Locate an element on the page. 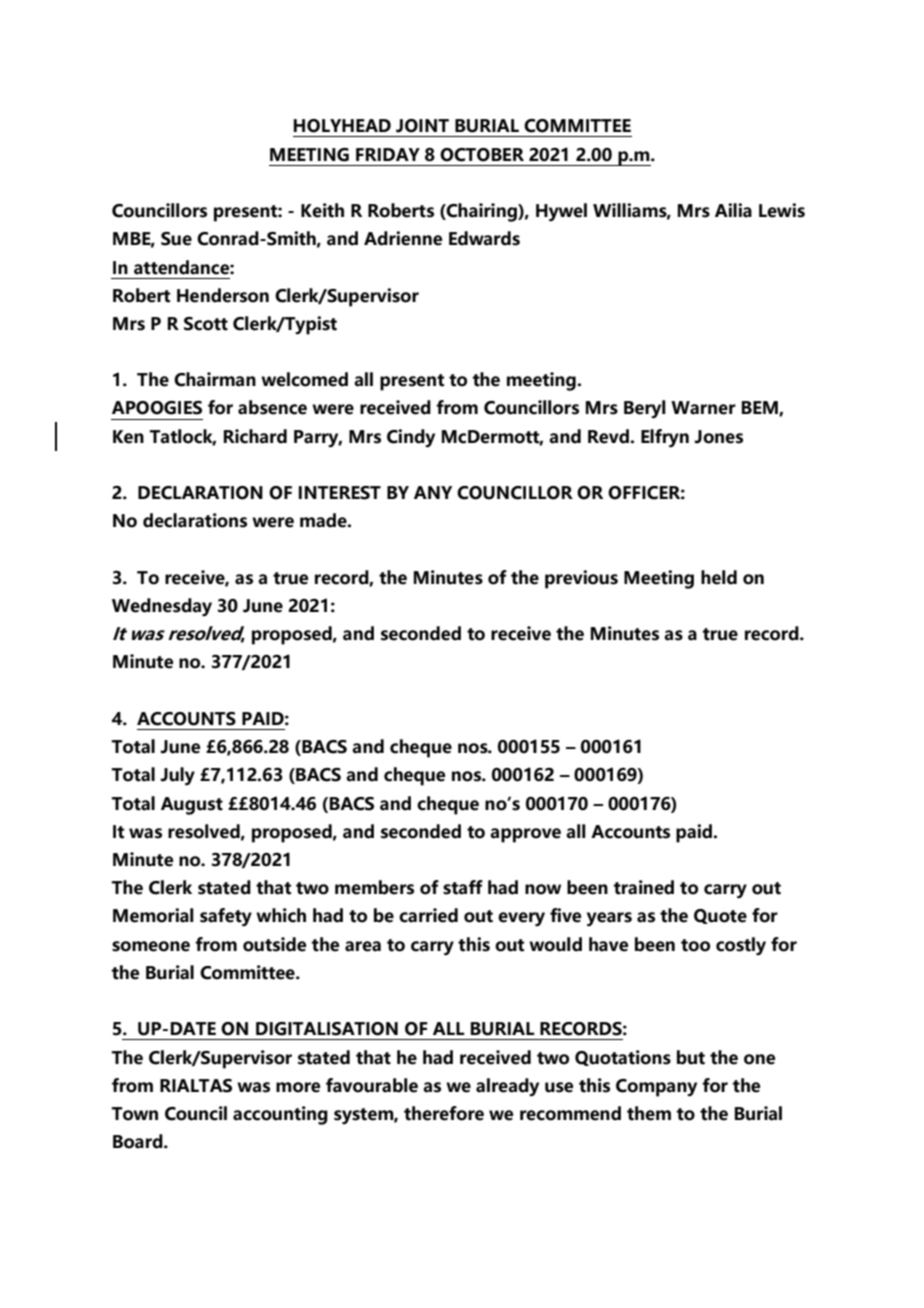 This page has height=1308, width=924. staff is located at coordinates (463, 887).
